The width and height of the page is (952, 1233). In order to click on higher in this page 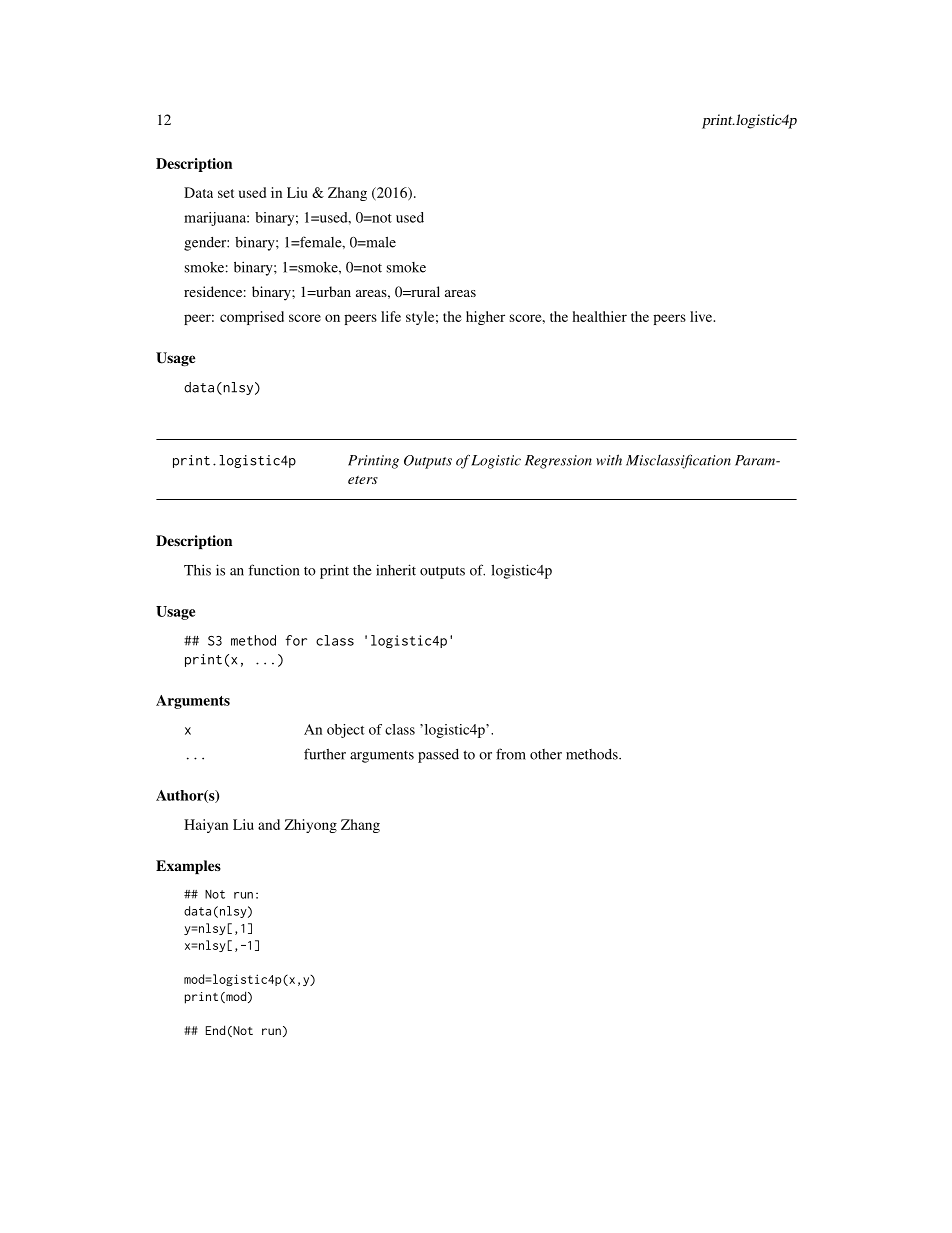, I will do `click(485, 318)`.
